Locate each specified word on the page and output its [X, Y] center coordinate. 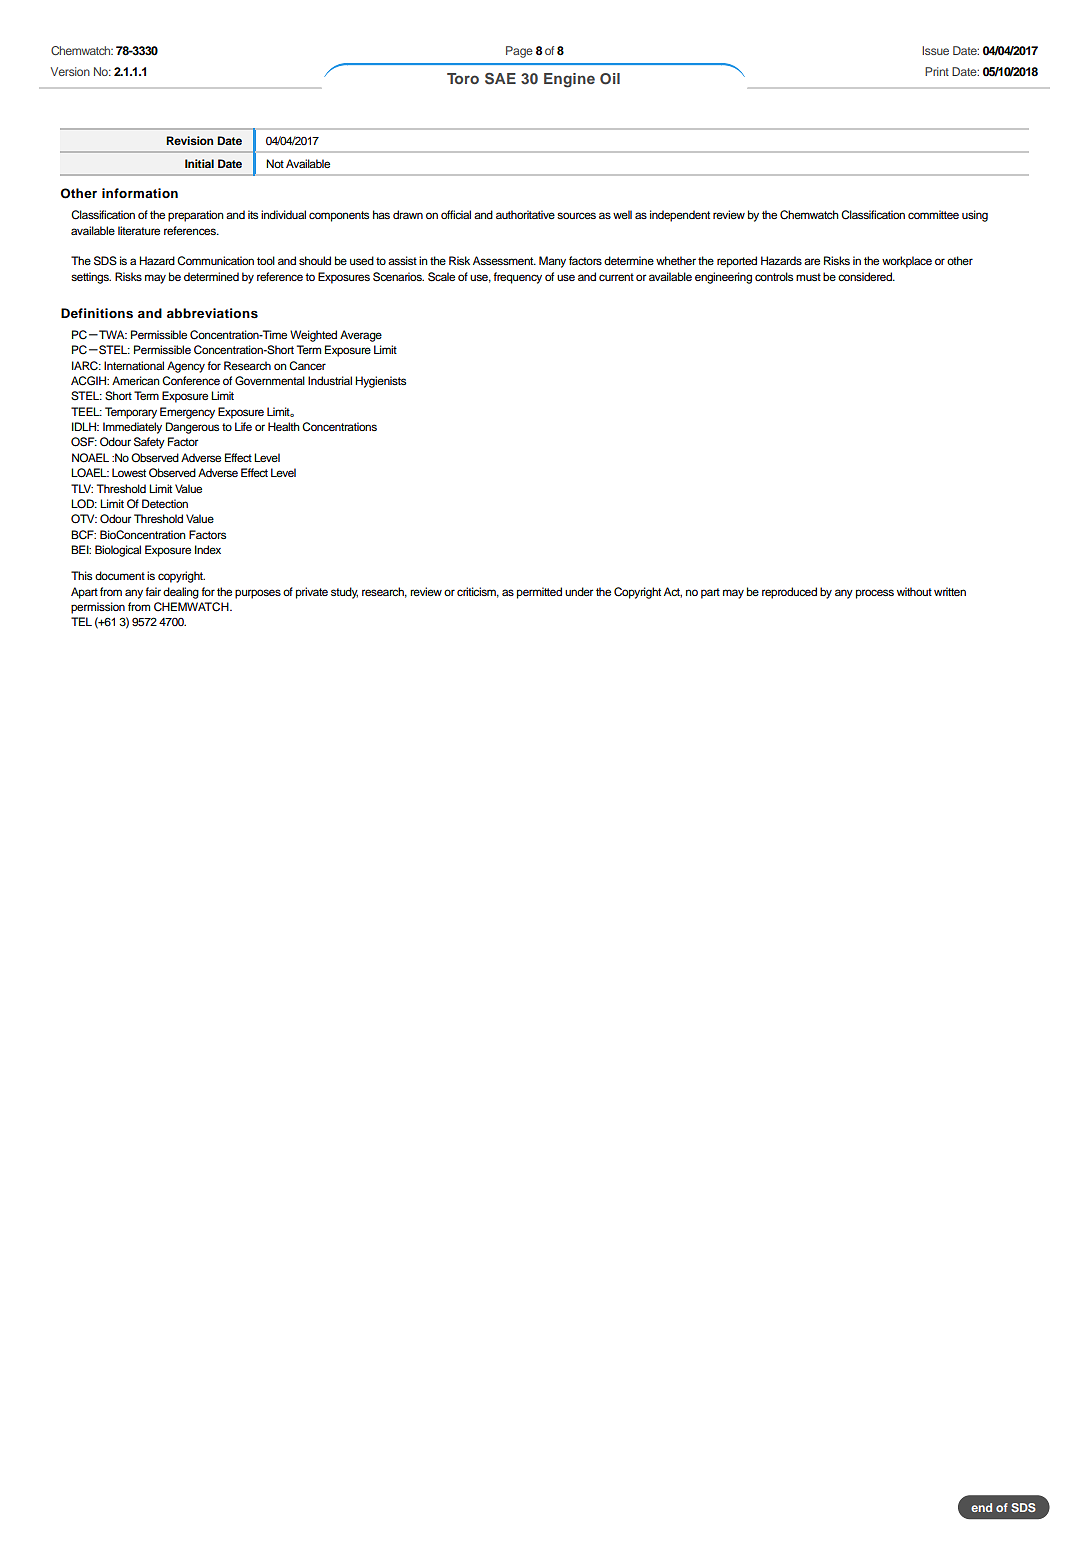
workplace [907, 262]
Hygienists [380, 382]
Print [937, 71]
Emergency [187, 413]
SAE [500, 79]
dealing [181, 593]
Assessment [504, 260]
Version [70, 71]
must [808, 277]
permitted [539, 593]
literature [139, 230]
